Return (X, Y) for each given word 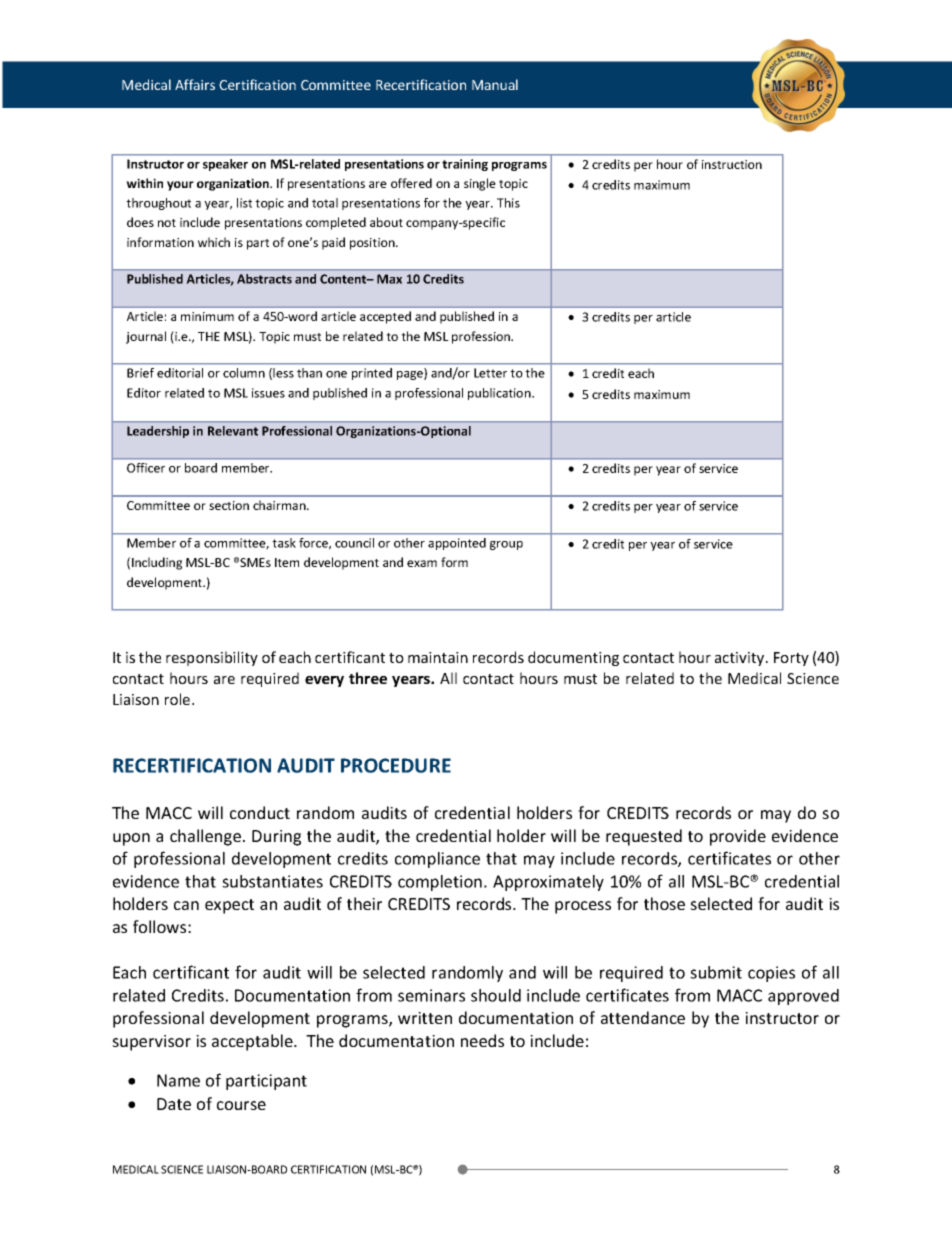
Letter (490, 373)
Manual (495, 84)
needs (482, 1040)
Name (178, 1080)
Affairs (195, 84)
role (179, 699)
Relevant (233, 431)
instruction (732, 164)
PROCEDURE (396, 765)
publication (500, 394)
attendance (643, 1017)
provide (738, 837)
